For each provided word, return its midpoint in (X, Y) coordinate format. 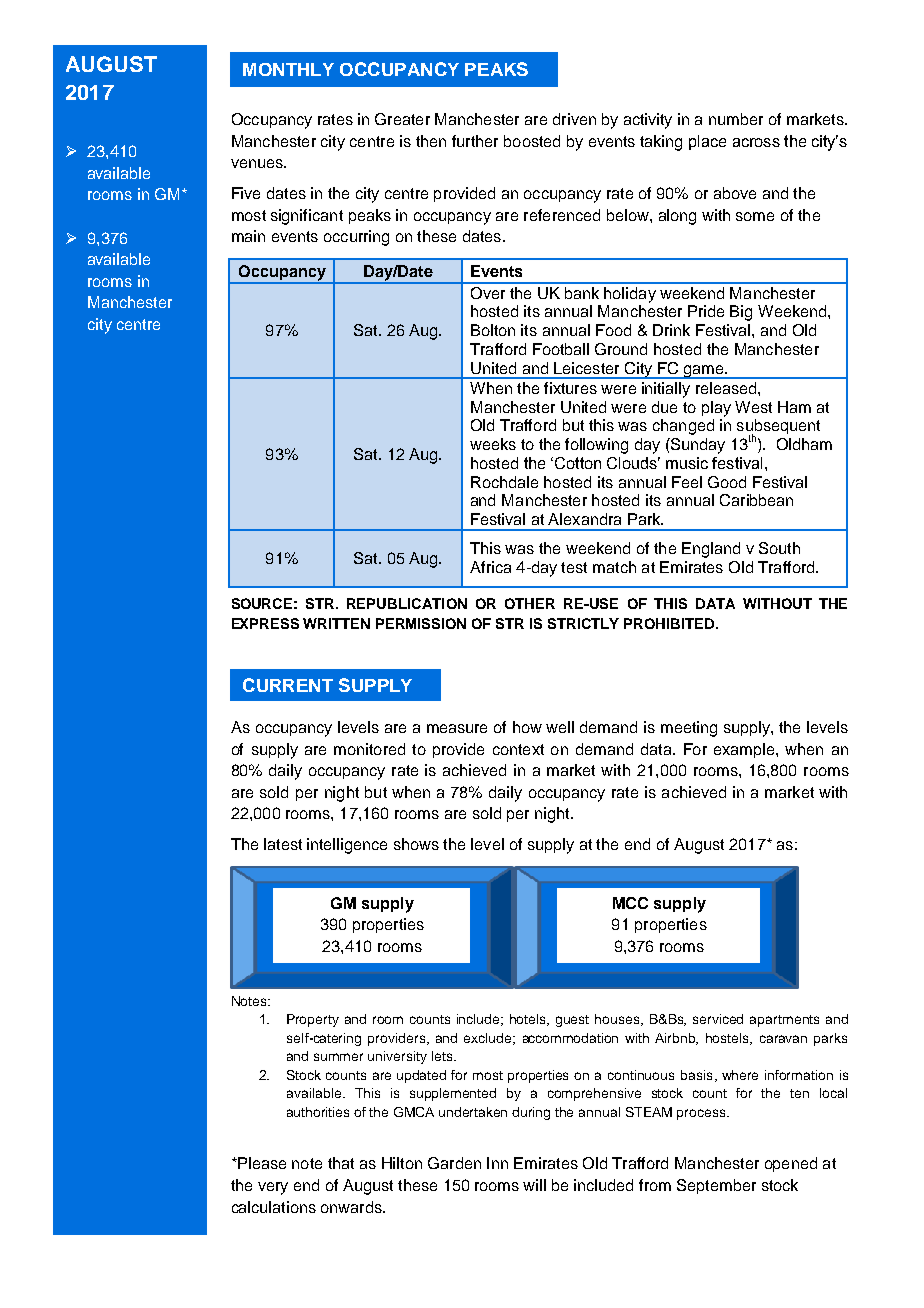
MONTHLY (288, 69)
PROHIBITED (670, 623)
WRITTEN (336, 623)
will (534, 1185)
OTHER (530, 603)
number (736, 119)
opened (791, 1164)
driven (574, 119)
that (341, 1163)
